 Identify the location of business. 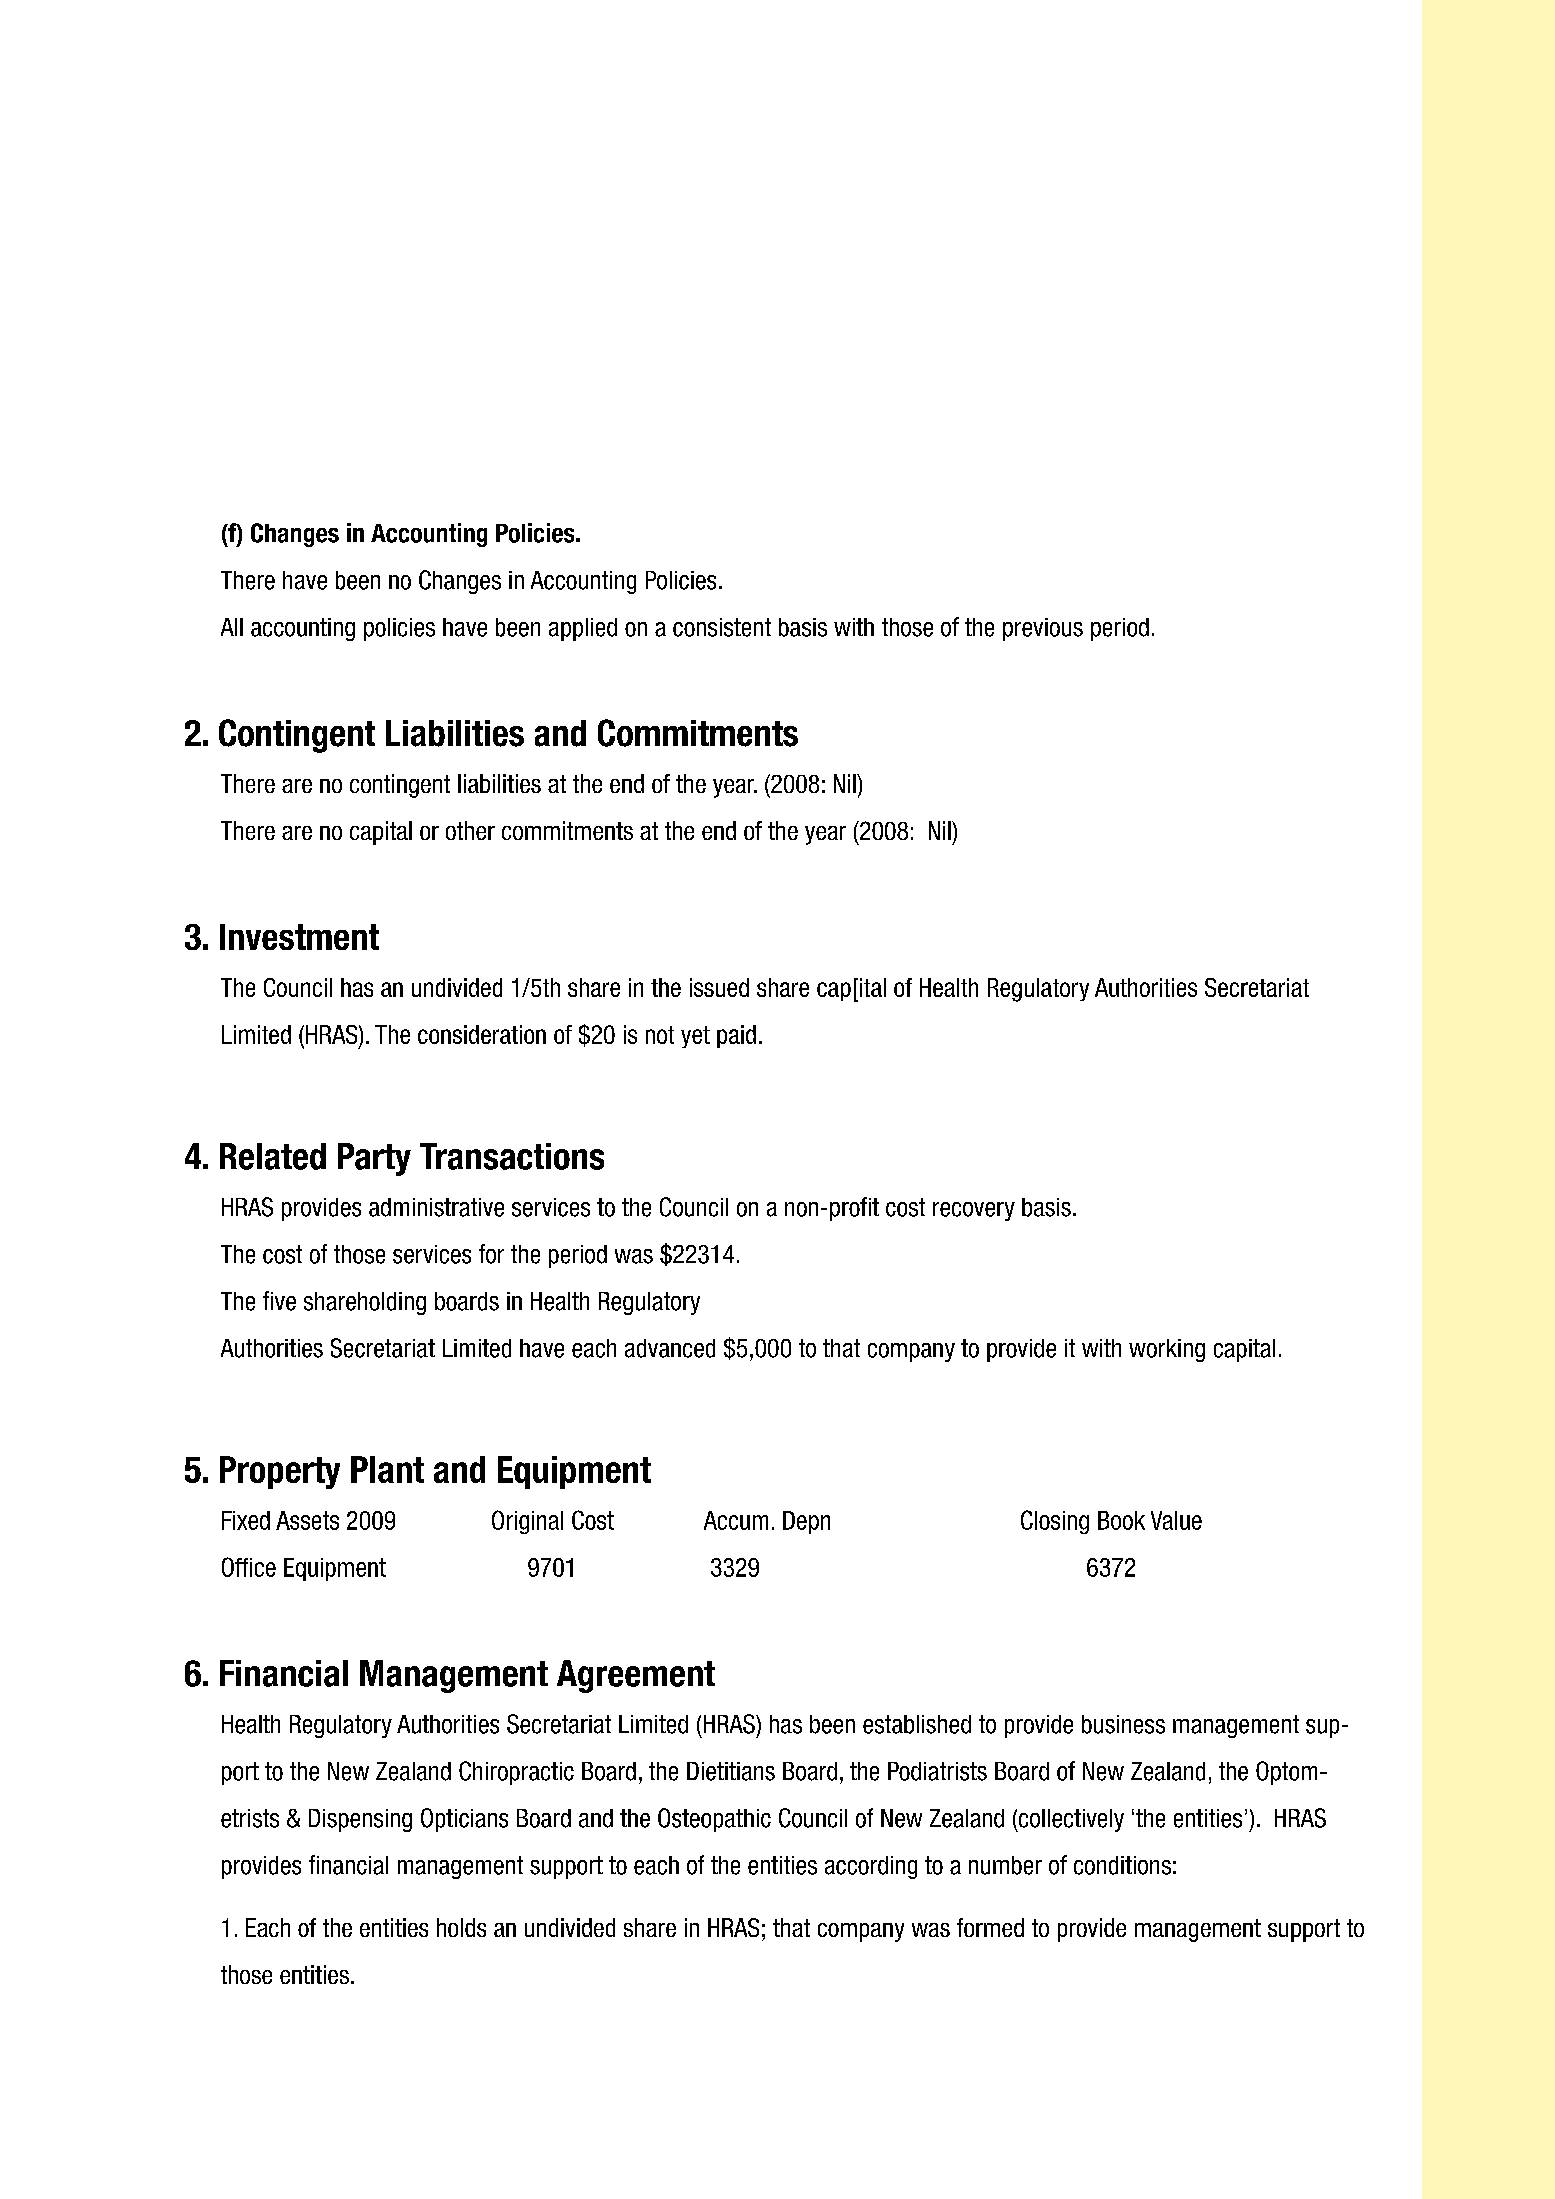
(1123, 1724).
